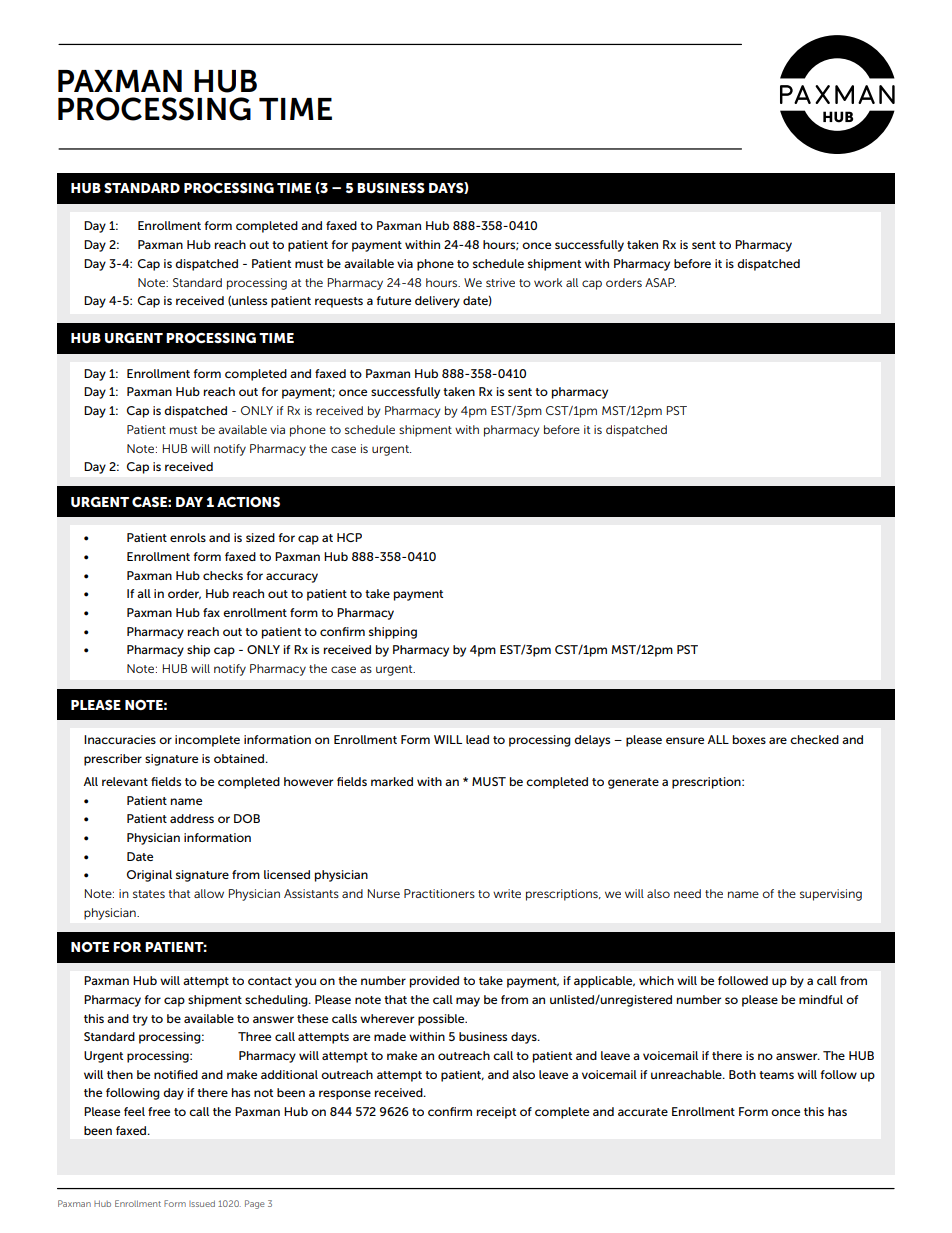  I want to click on work, so click(548, 282).
